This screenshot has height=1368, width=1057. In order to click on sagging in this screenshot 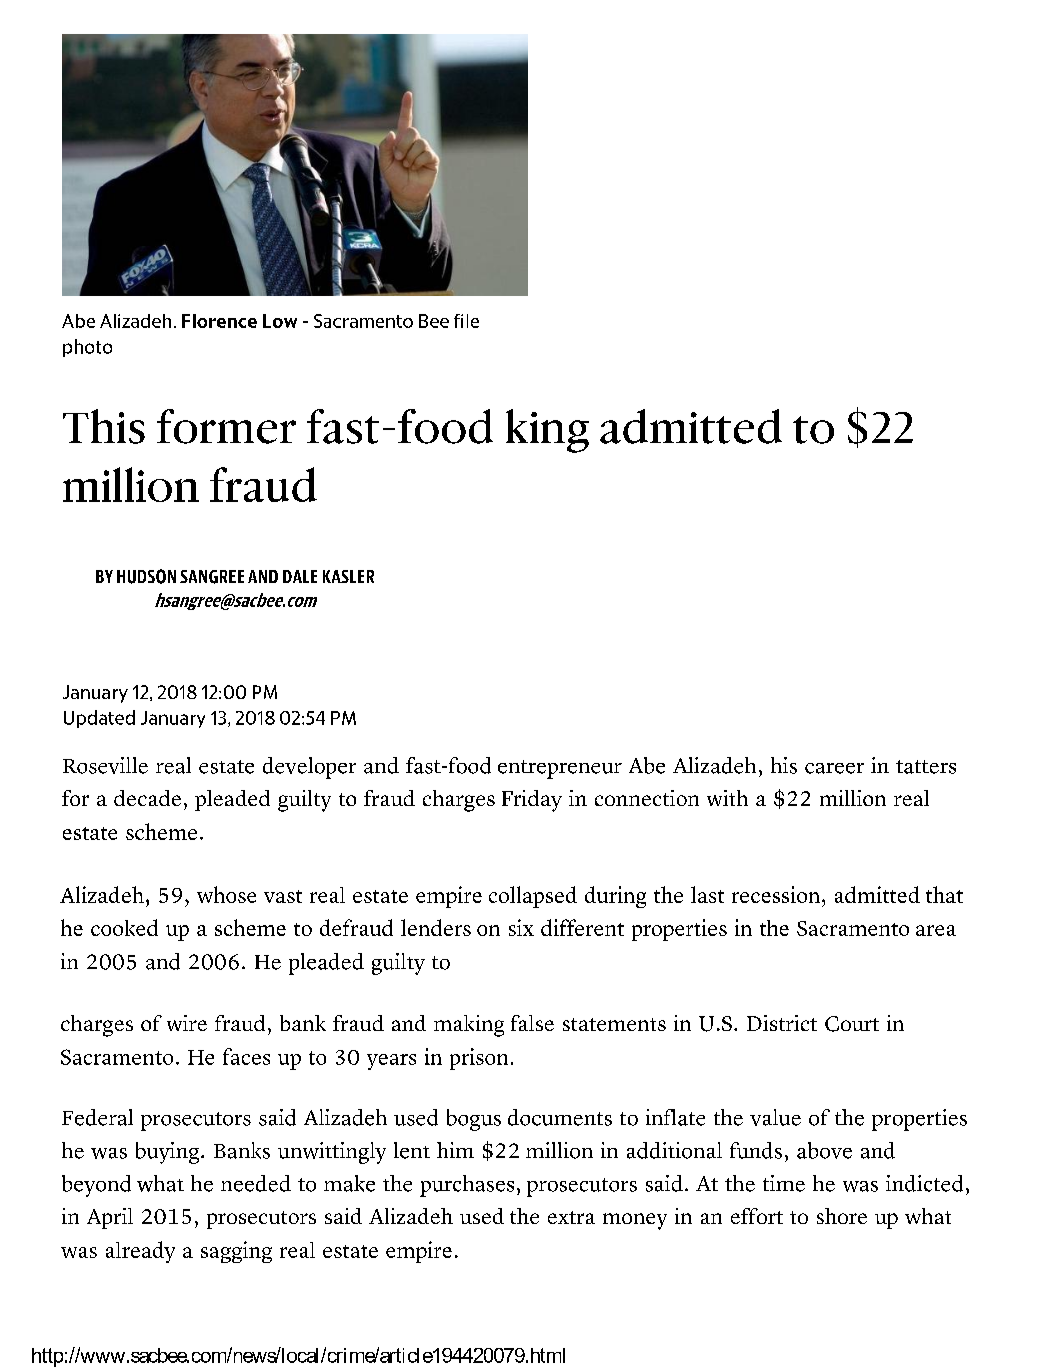, I will do `click(236, 1252)`.
